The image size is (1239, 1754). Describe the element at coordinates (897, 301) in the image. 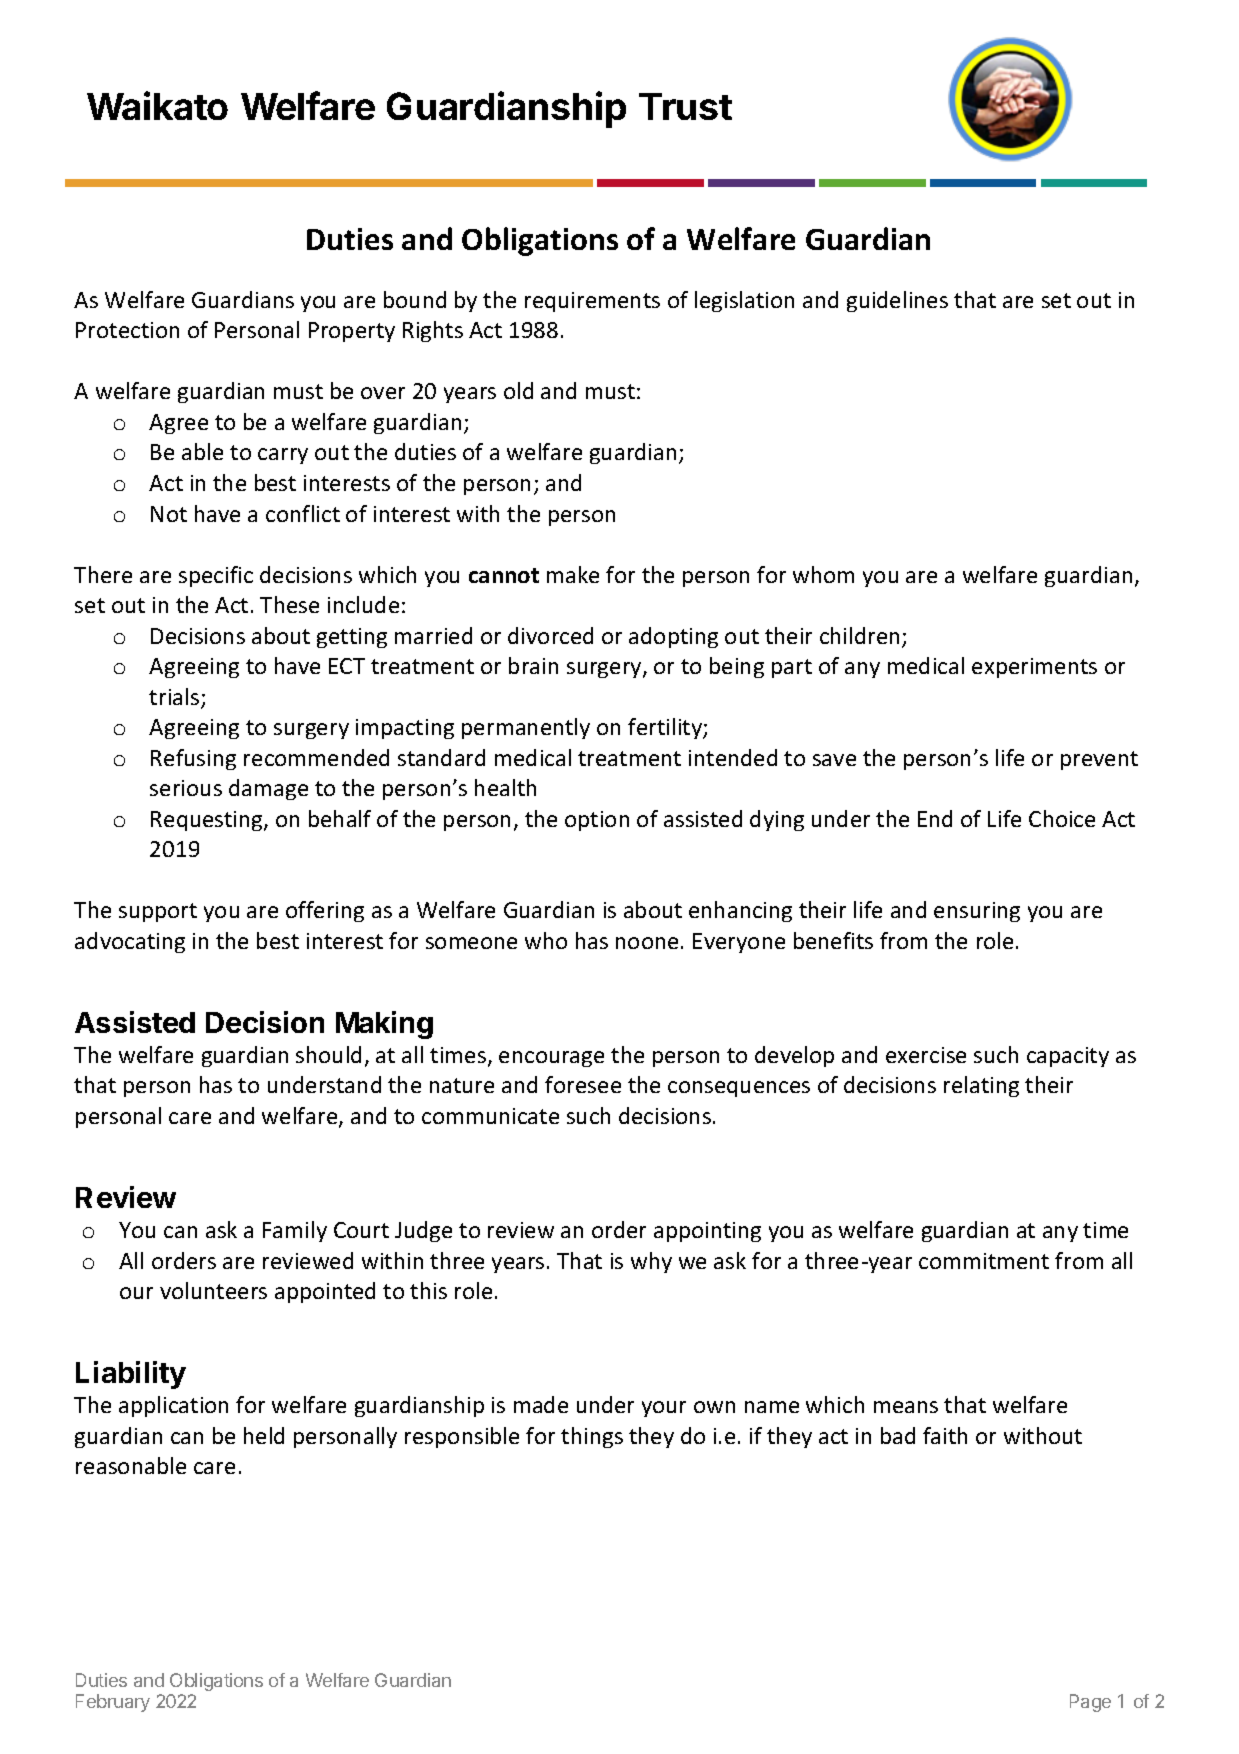

I see `guidelines` at that location.
